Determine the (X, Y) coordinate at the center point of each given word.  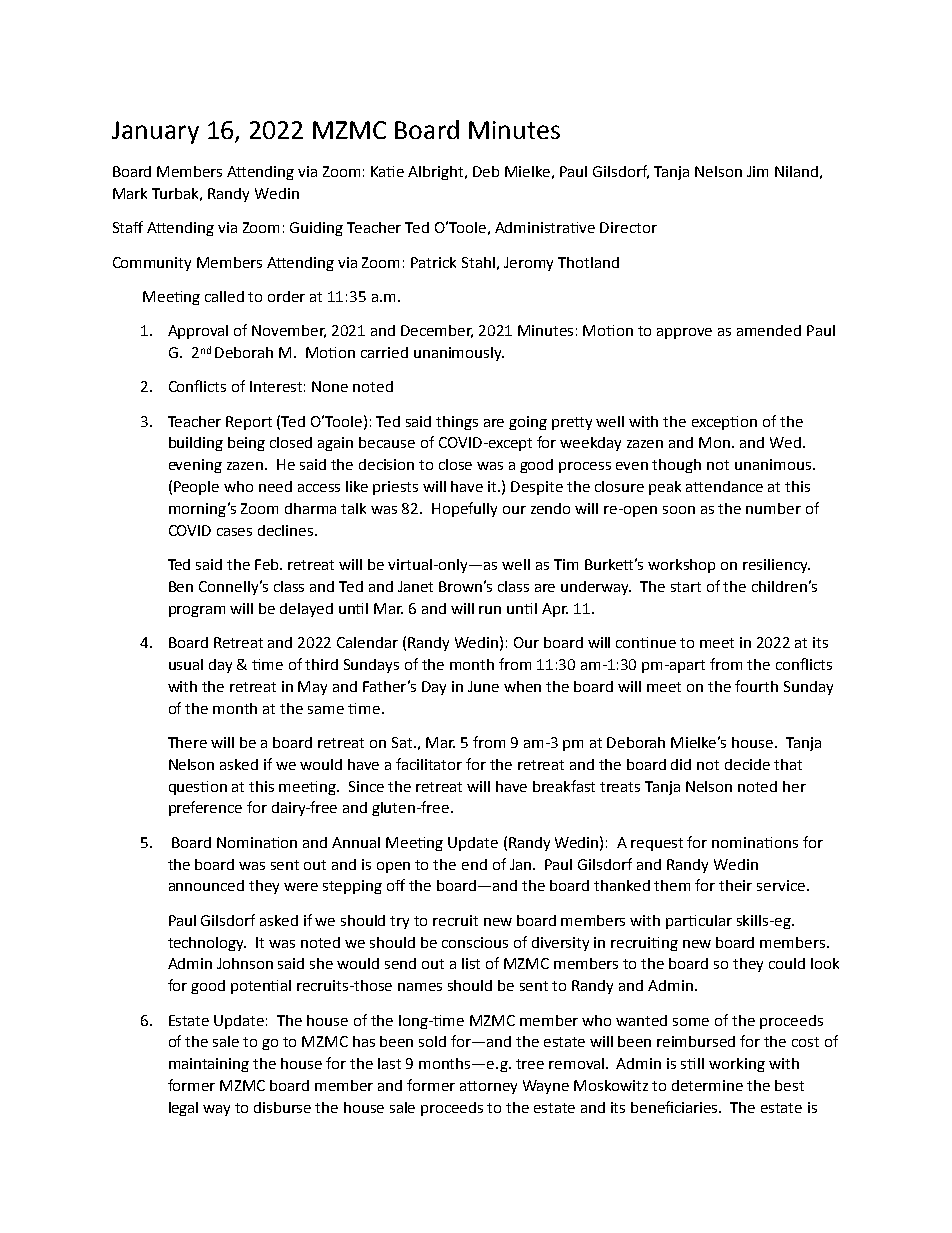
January (155, 132)
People (196, 488)
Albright (437, 173)
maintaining (209, 1065)
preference (205, 808)
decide (747, 764)
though (676, 466)
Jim (757, 171)
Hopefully (464, 509)
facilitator (429, 764)
